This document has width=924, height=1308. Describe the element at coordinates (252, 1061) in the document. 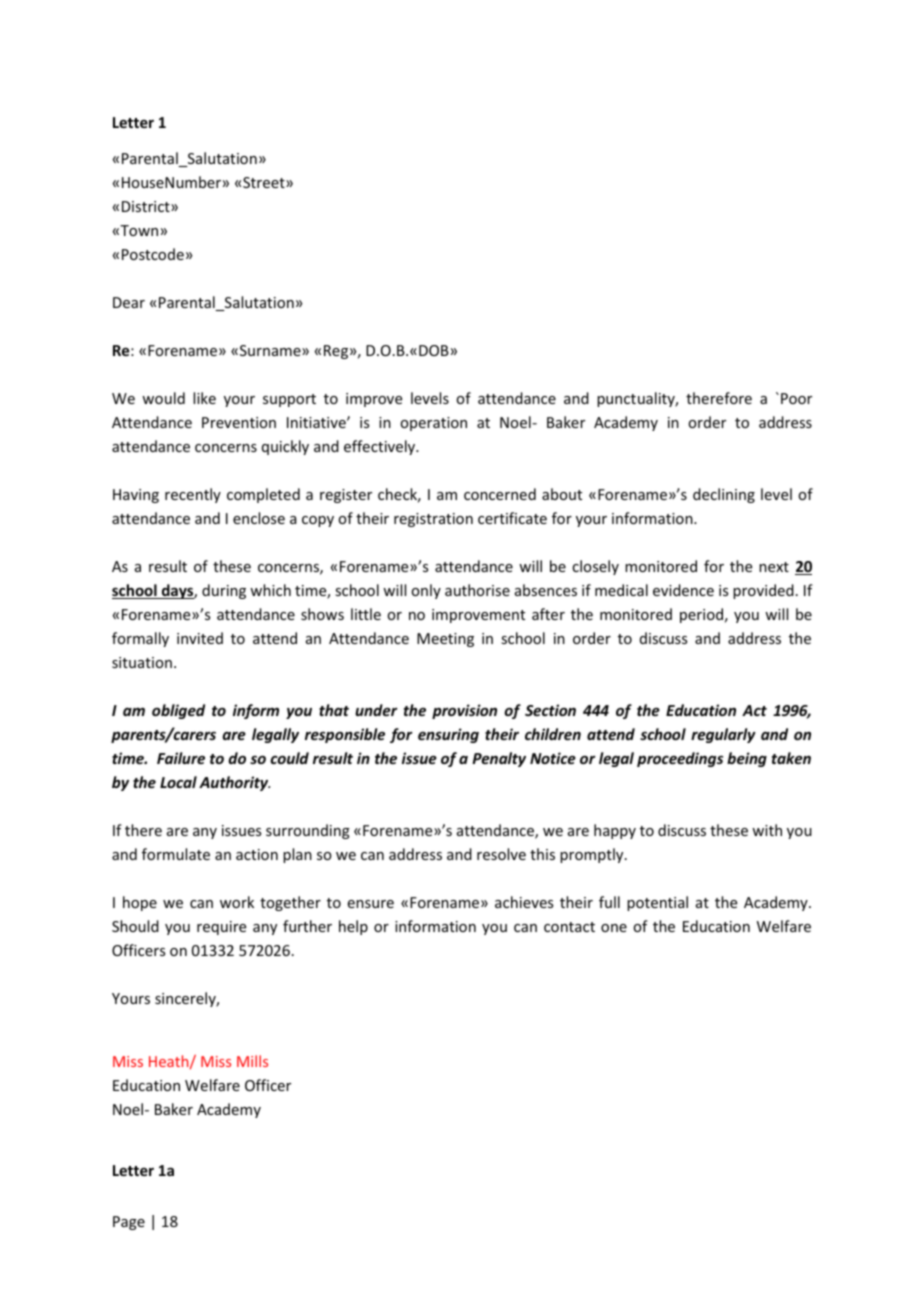

I see `Mills` at that location.
